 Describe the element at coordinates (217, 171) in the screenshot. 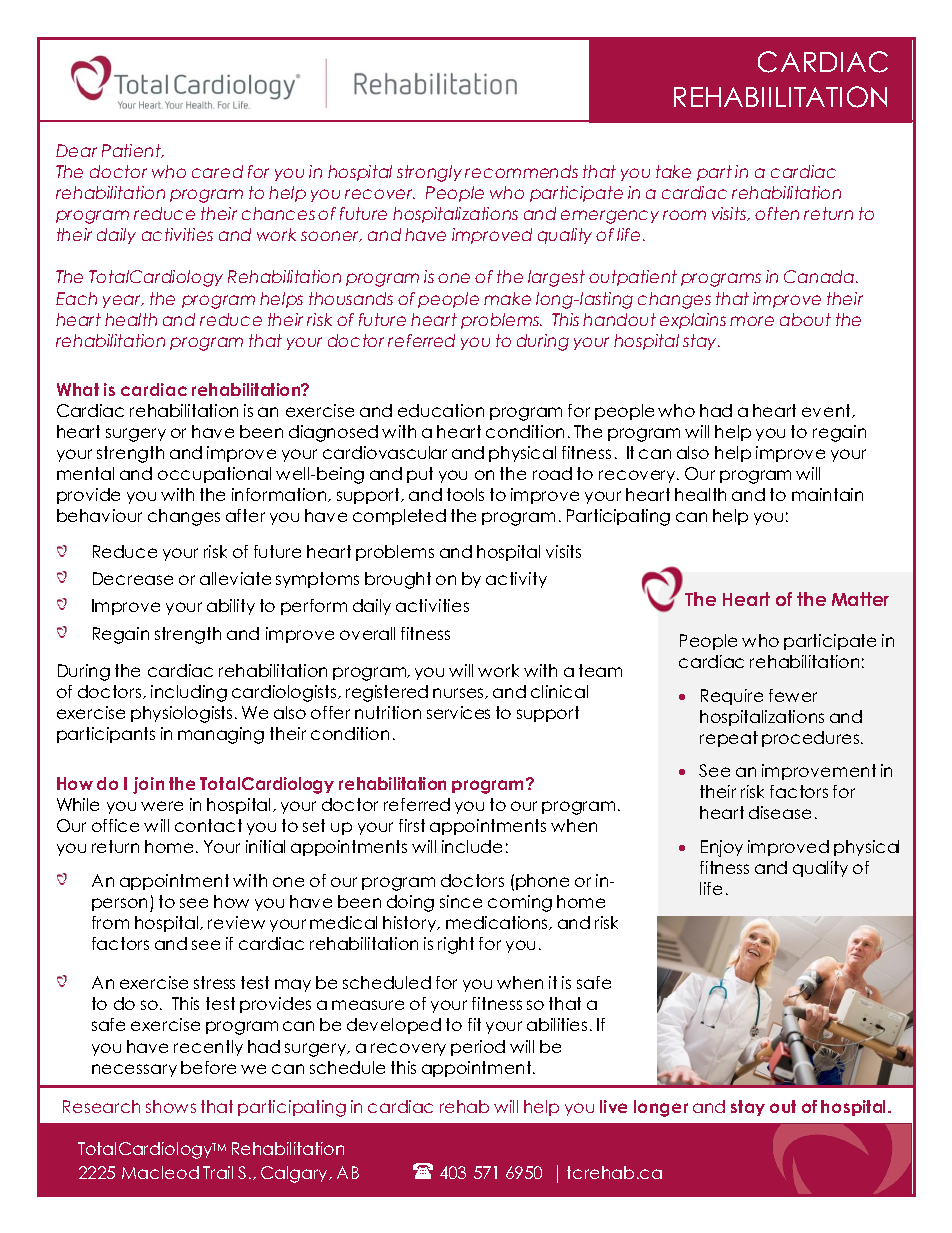

I see `cared` at that location.
